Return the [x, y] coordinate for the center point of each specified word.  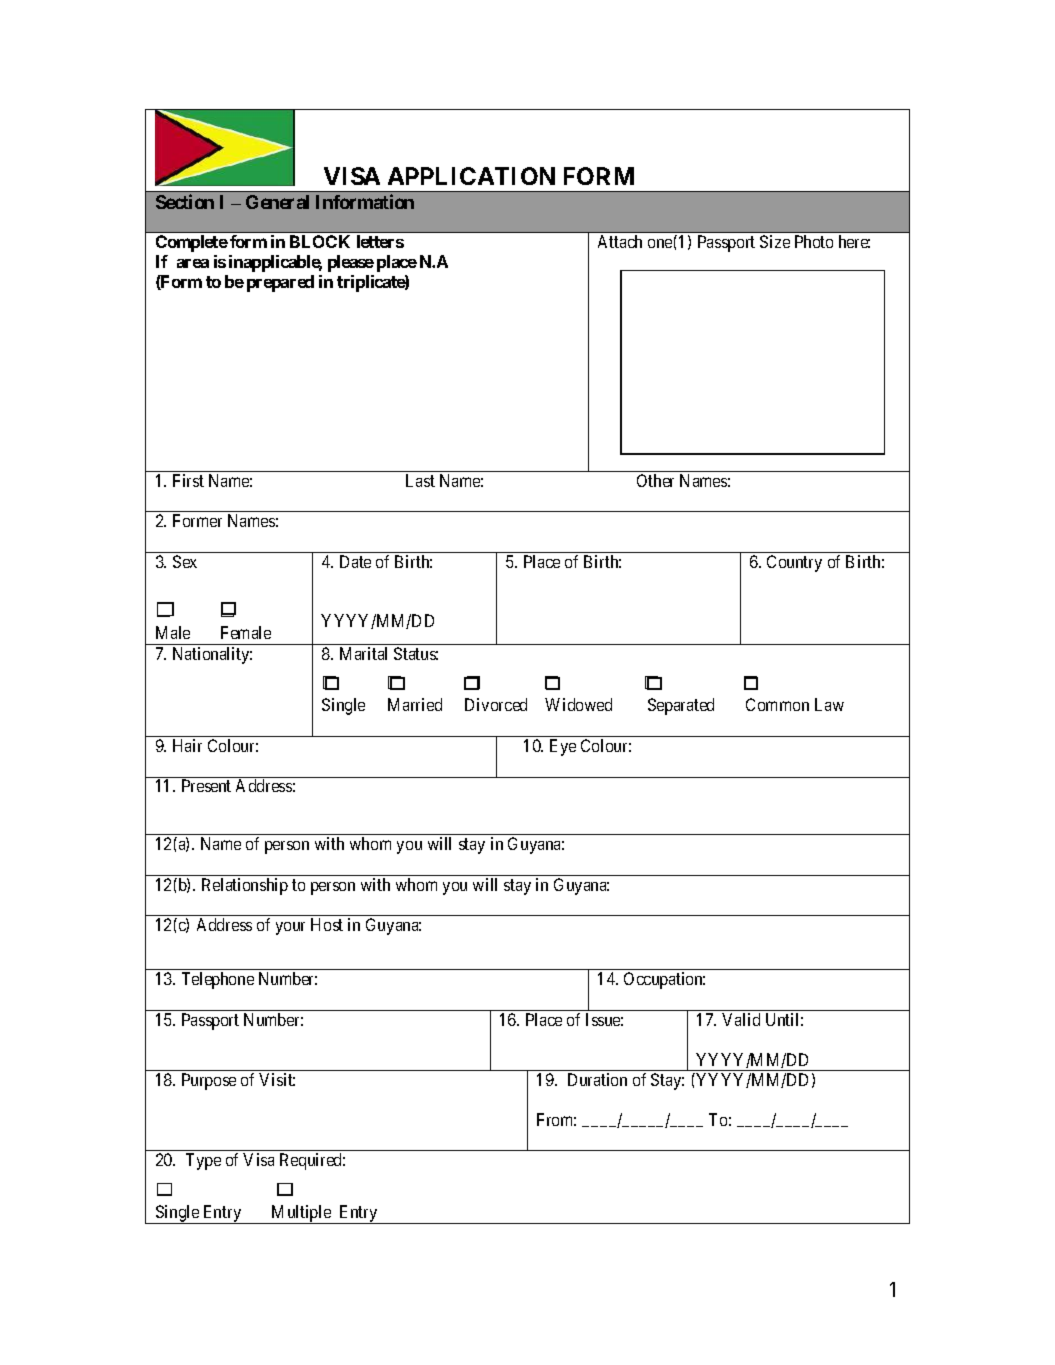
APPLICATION [471, 176]
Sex [185, 561]
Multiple [301, 1214]
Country [794, 563]
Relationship [245, 886]
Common [777, 704]
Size [775, 241]
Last [420, 480]
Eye [563, 747]
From [556, 1119]
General [277, 202]
